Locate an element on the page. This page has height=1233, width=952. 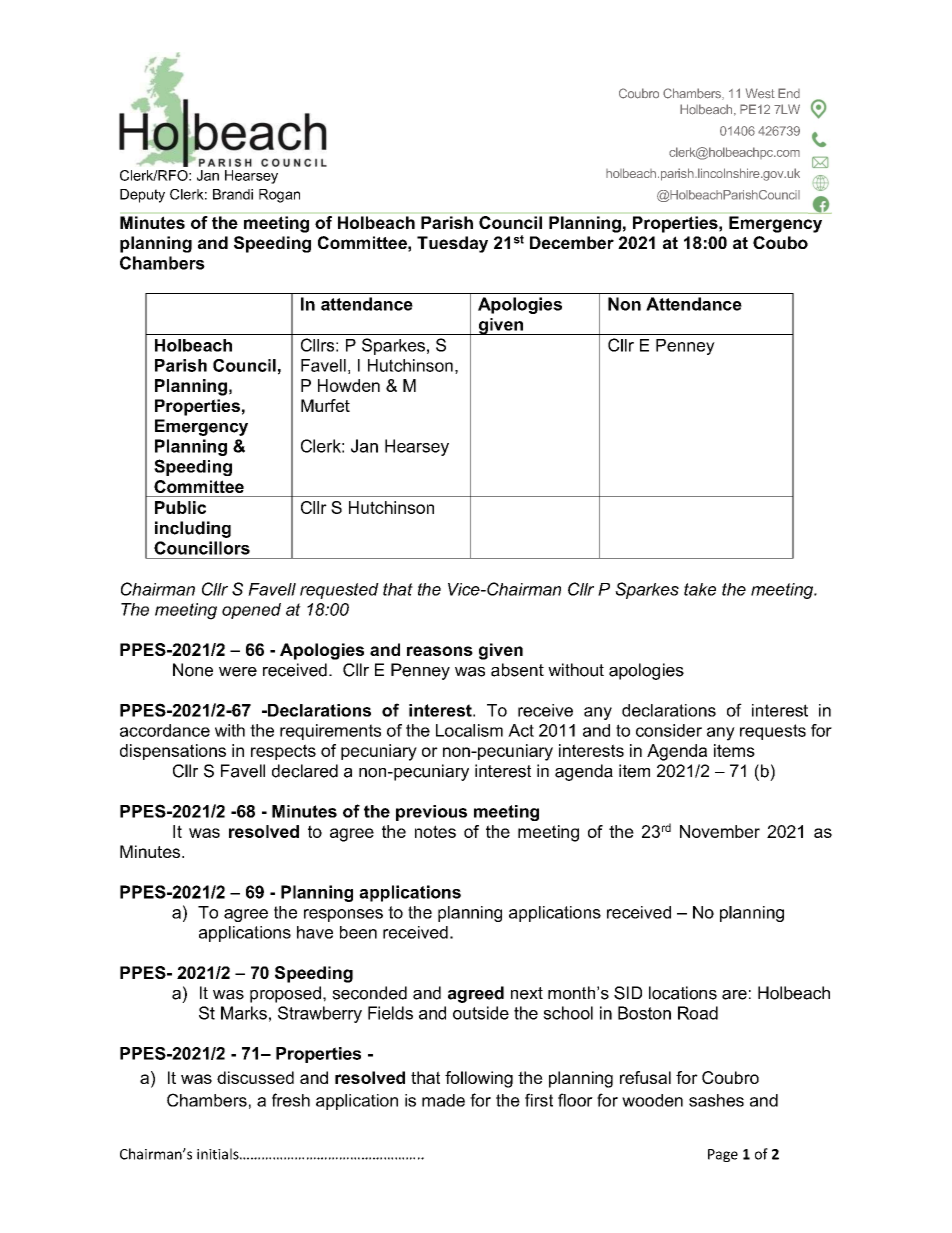
discussed is located at coordinates (255, 1077).
